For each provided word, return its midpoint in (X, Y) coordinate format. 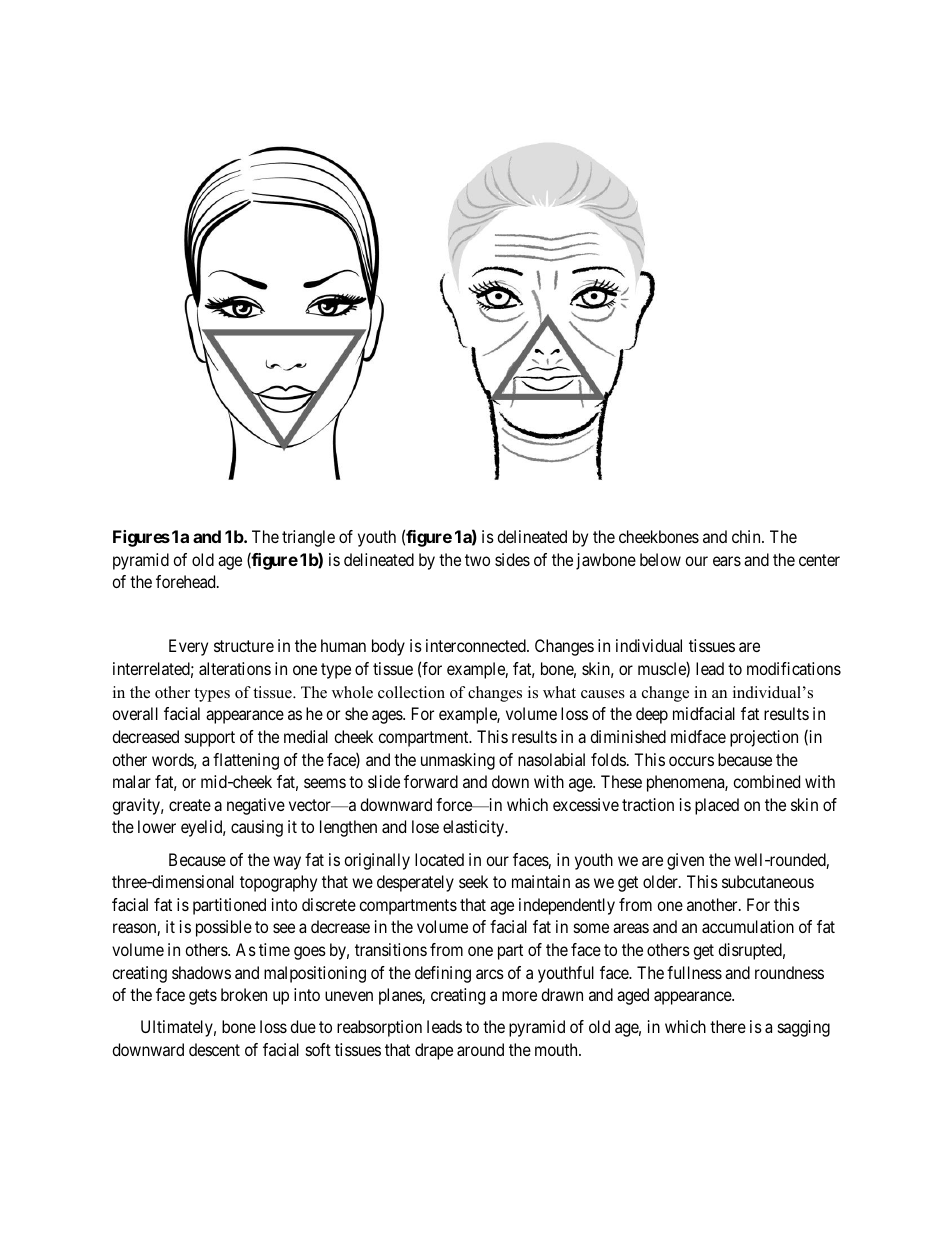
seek (473, 881)
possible (224, 928)
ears (727, 561)
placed (717, 806)
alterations (235, 668)
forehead (187, 581)
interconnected (477, 645)
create (190, 805)
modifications (794, 668)
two (477, 560)
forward (431, 781)
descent (214, 1049)
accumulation (748, 926)
